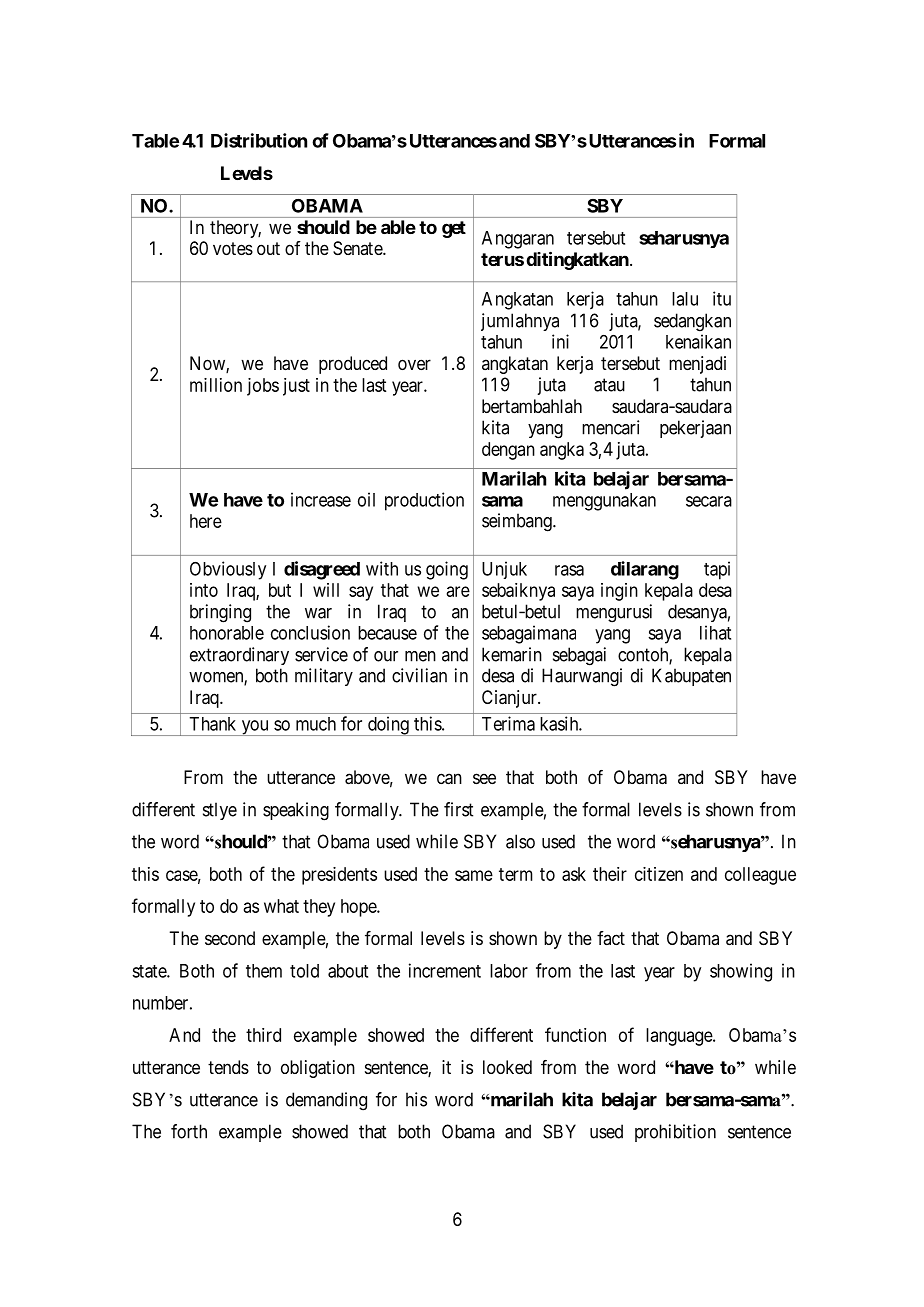 The image size is (924, 1307). What do you see at coordinates (675, 1133) in the screenshot?
I see `prohibition` at bounding box center [675, 1133].
